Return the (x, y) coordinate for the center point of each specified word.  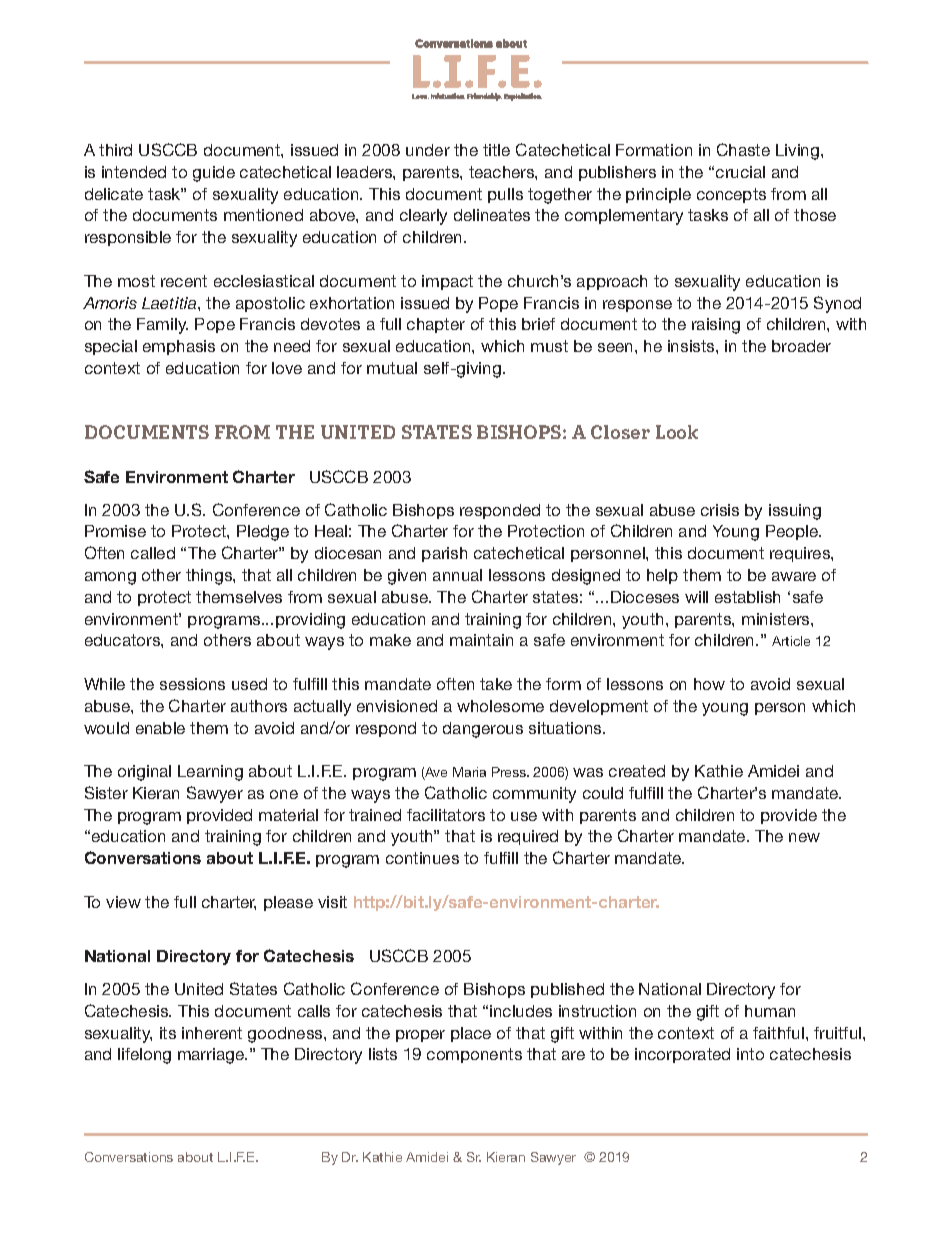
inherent (212, 1033)
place (471, 1034)
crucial (740, 172)
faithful (778, 1033)
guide (214, 174)
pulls (505, 195)
